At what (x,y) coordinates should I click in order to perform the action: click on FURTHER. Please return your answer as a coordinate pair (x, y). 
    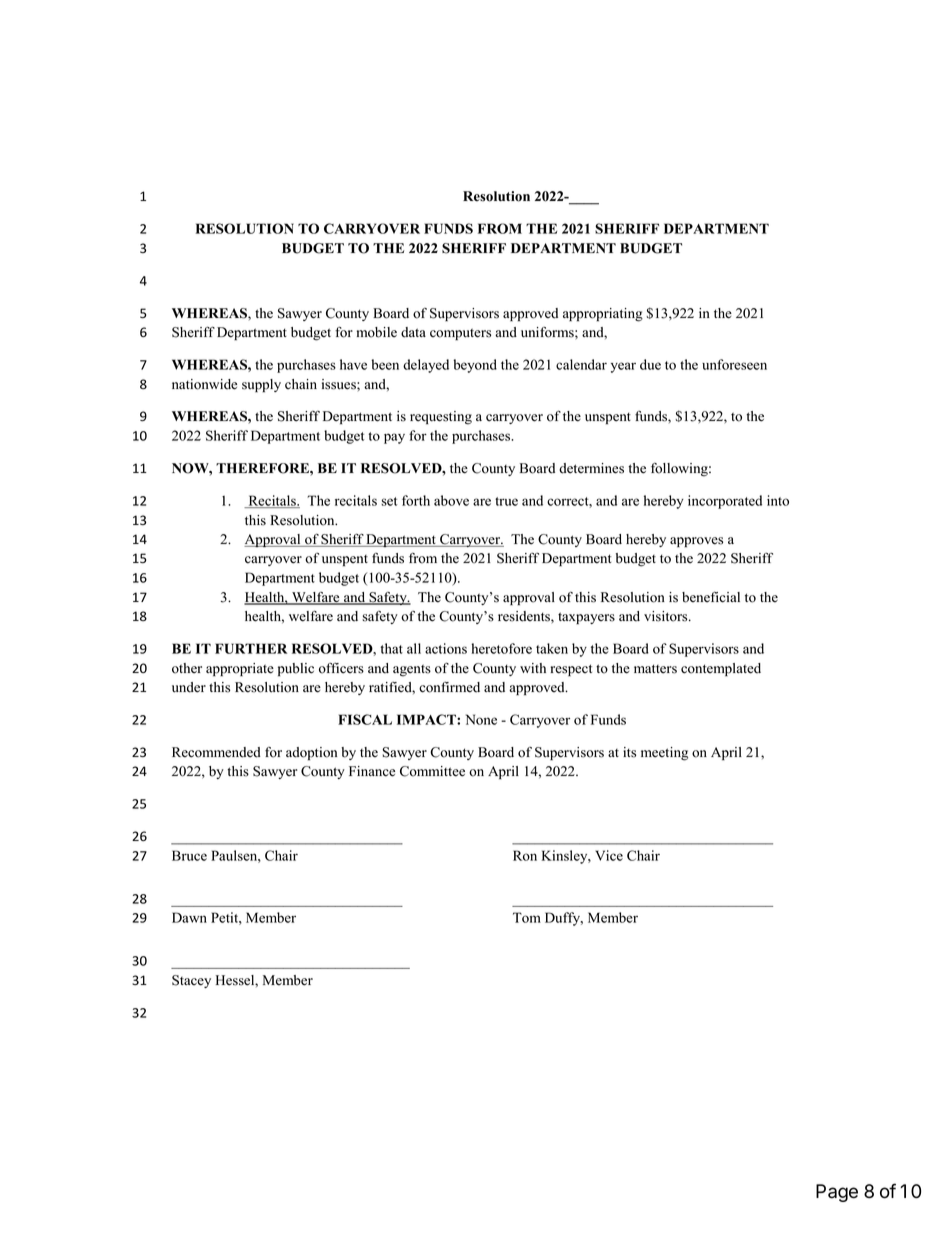
    Looking at the image, I should click on (251, 648).
